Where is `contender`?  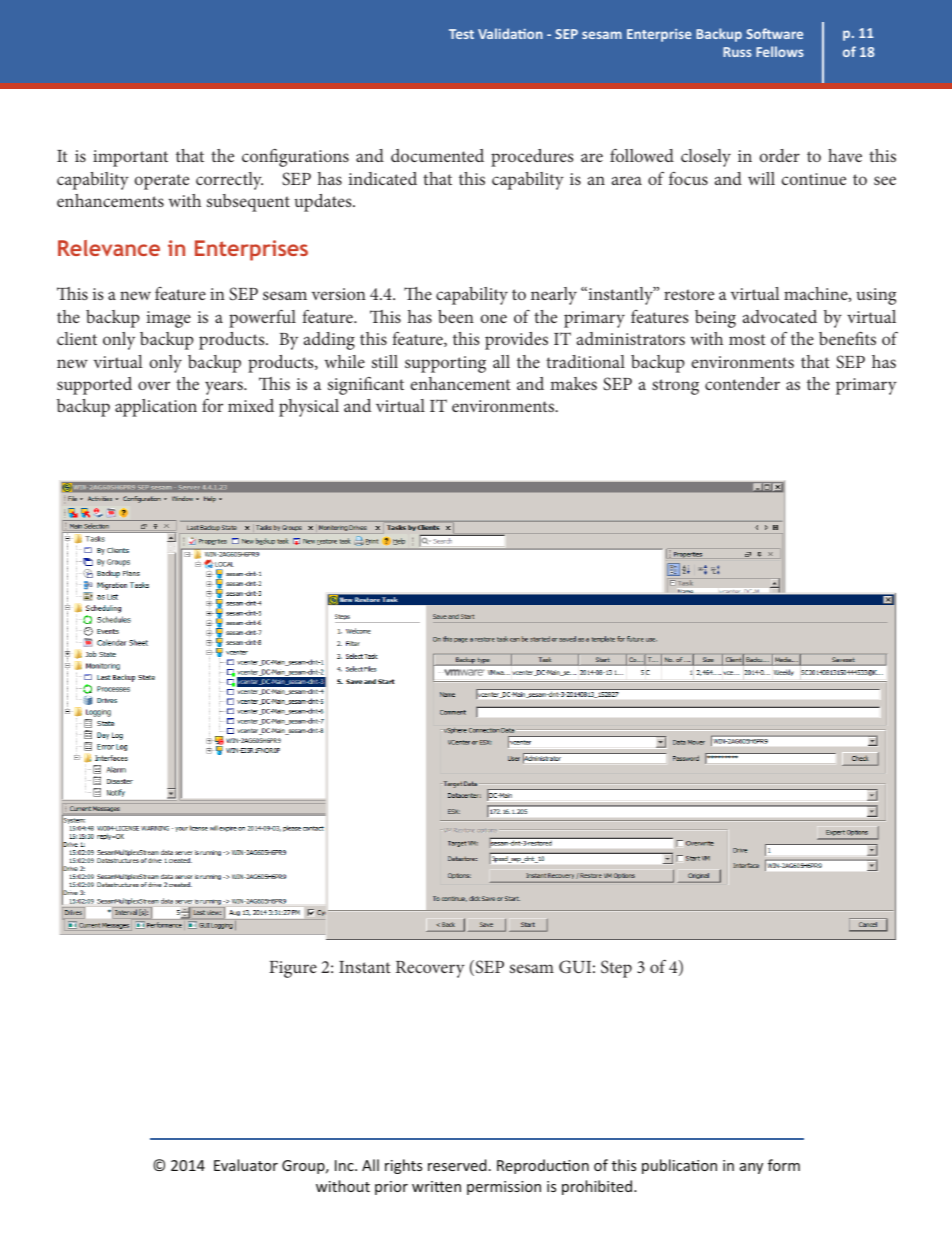 contender is located at coordinates (742, 383).
